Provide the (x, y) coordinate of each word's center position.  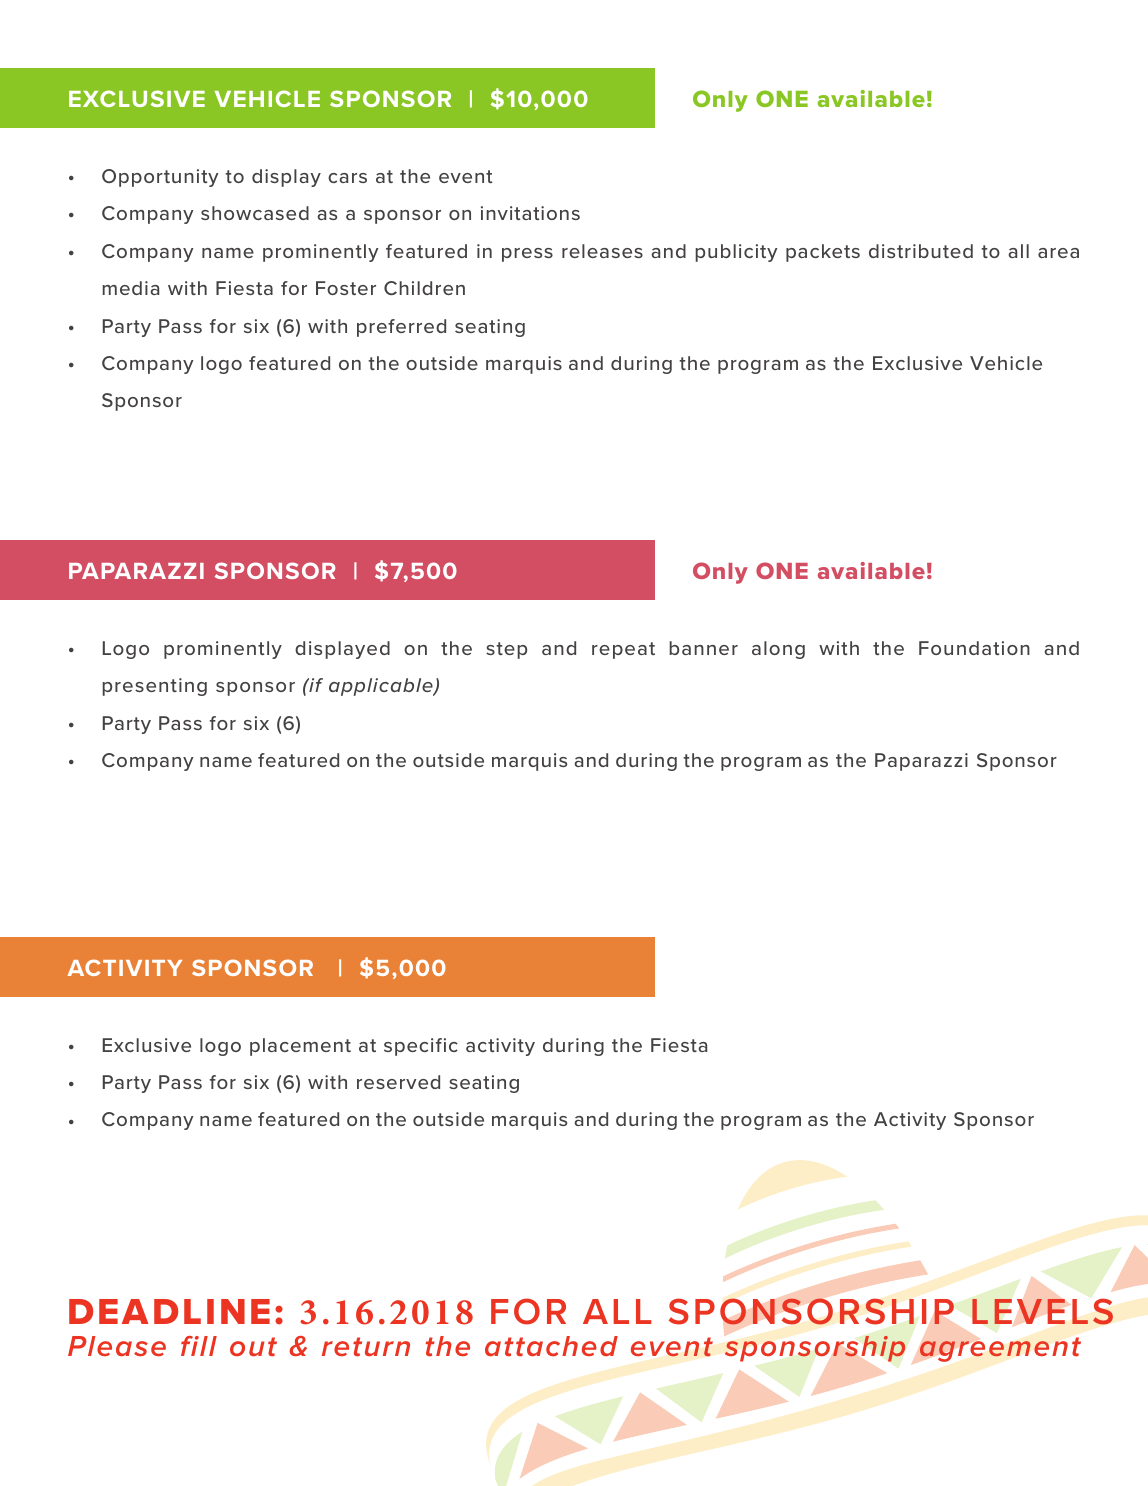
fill (199, 1346)
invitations (530, 213)
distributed (921, 251)
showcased (255, 213)
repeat (623, 650)
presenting (154, 687)
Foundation (974, 648)
